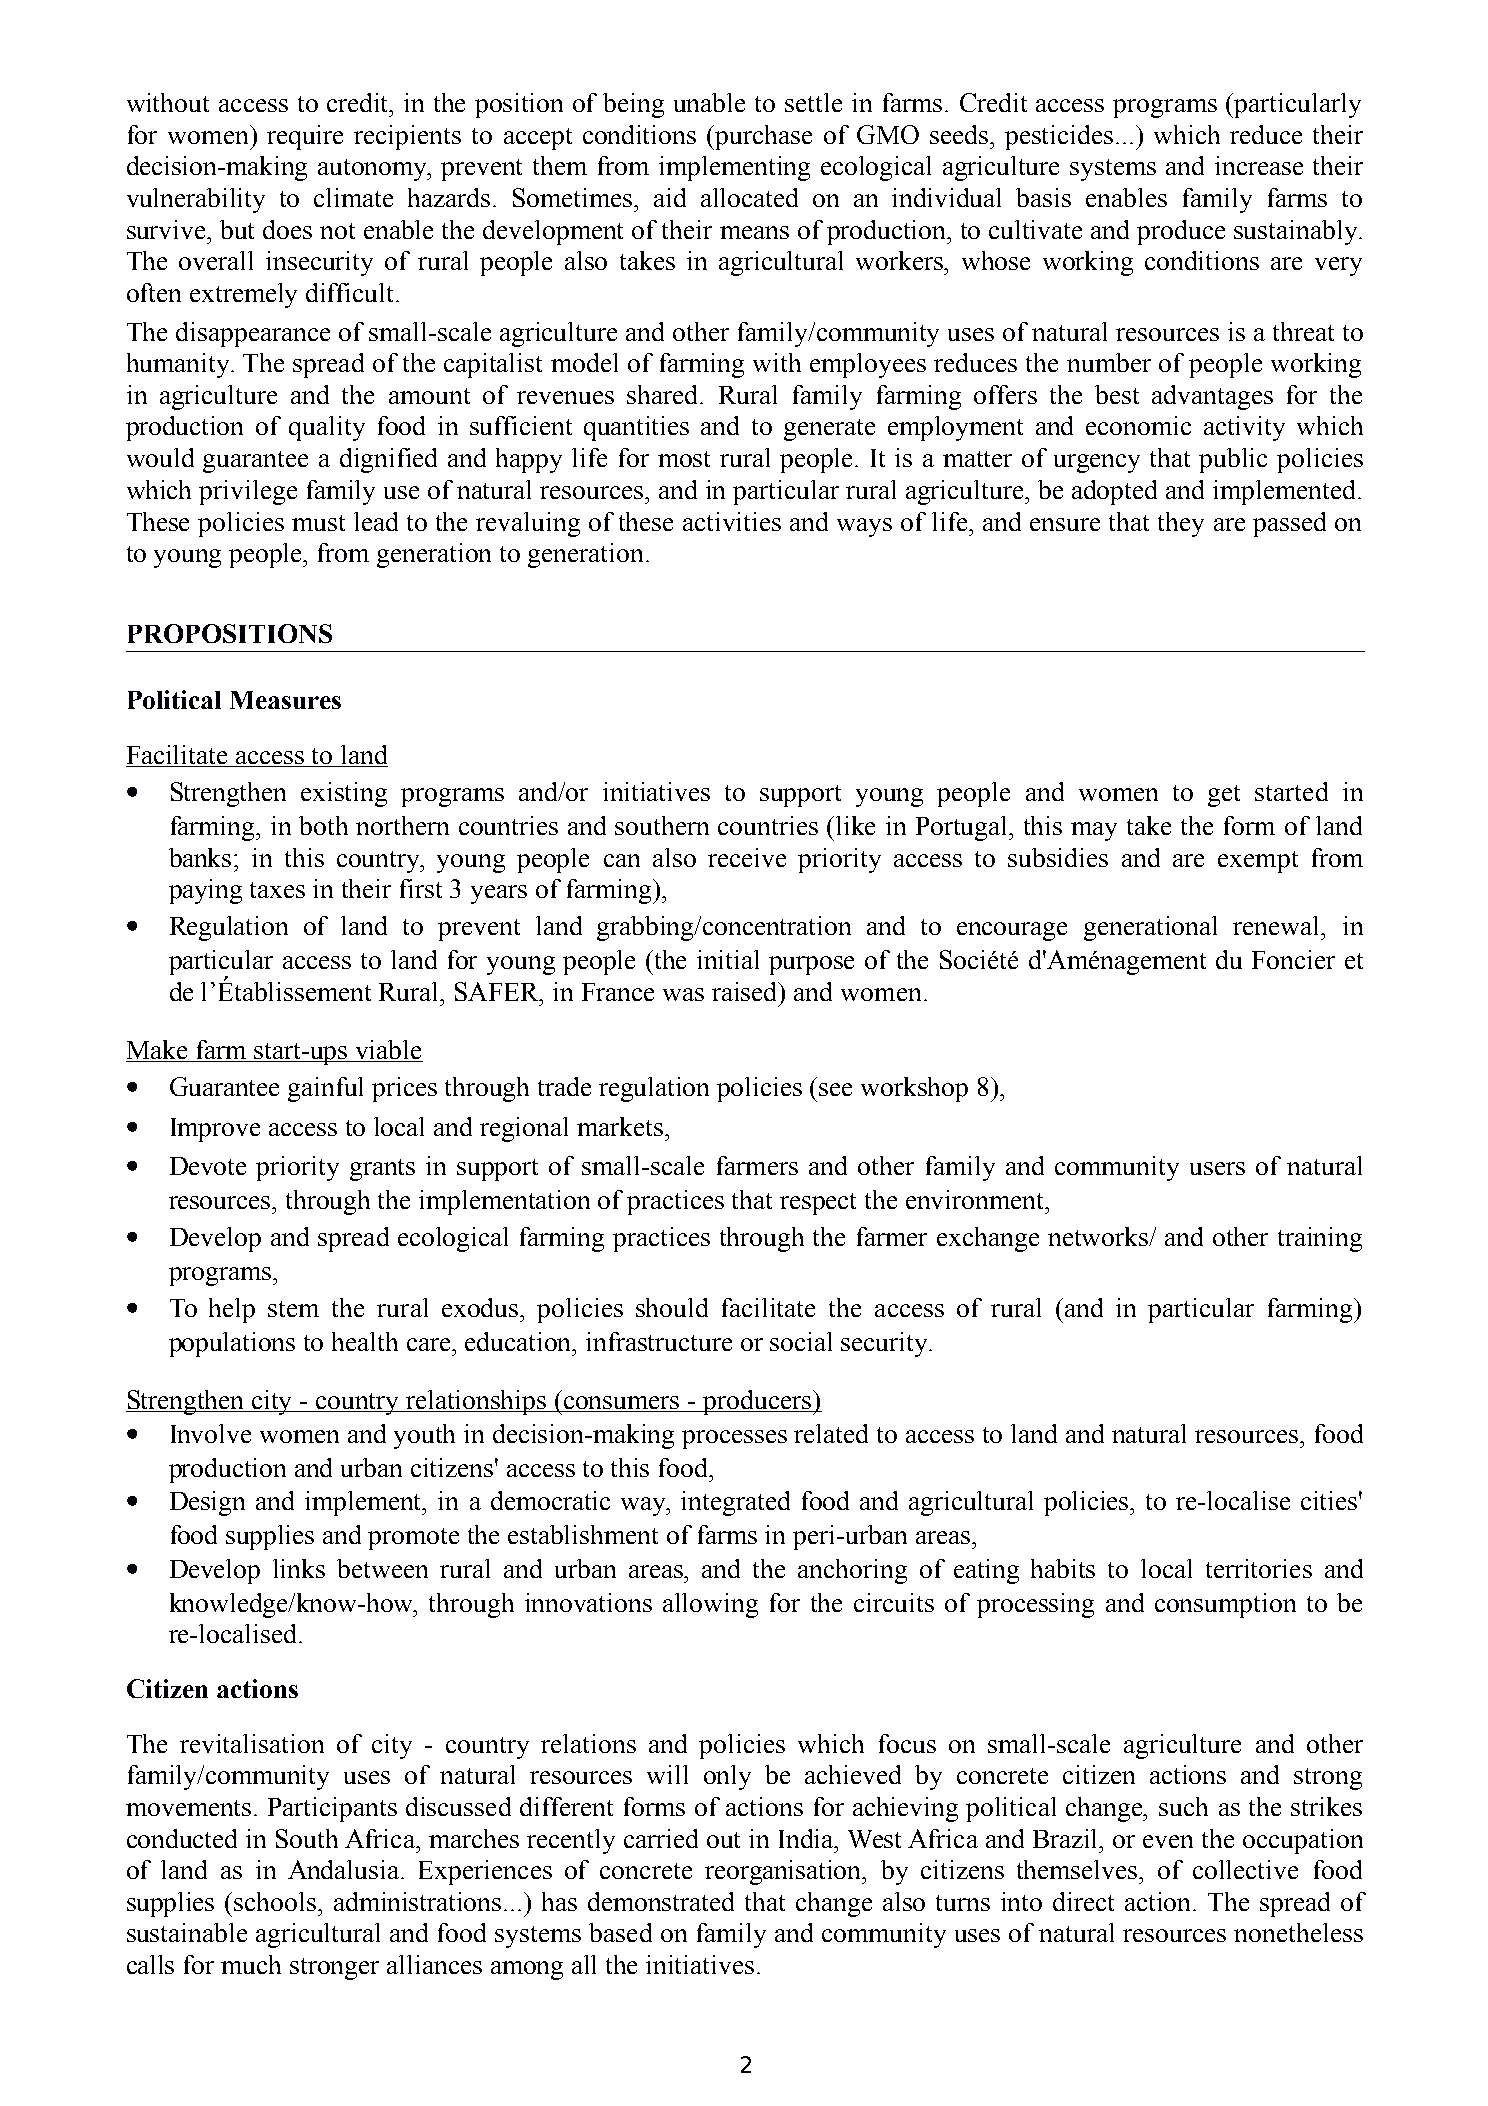 The image size is (1488, 2106). Describe the element at coordinates (1259, 165) in the document. I see `increase` at that location.
